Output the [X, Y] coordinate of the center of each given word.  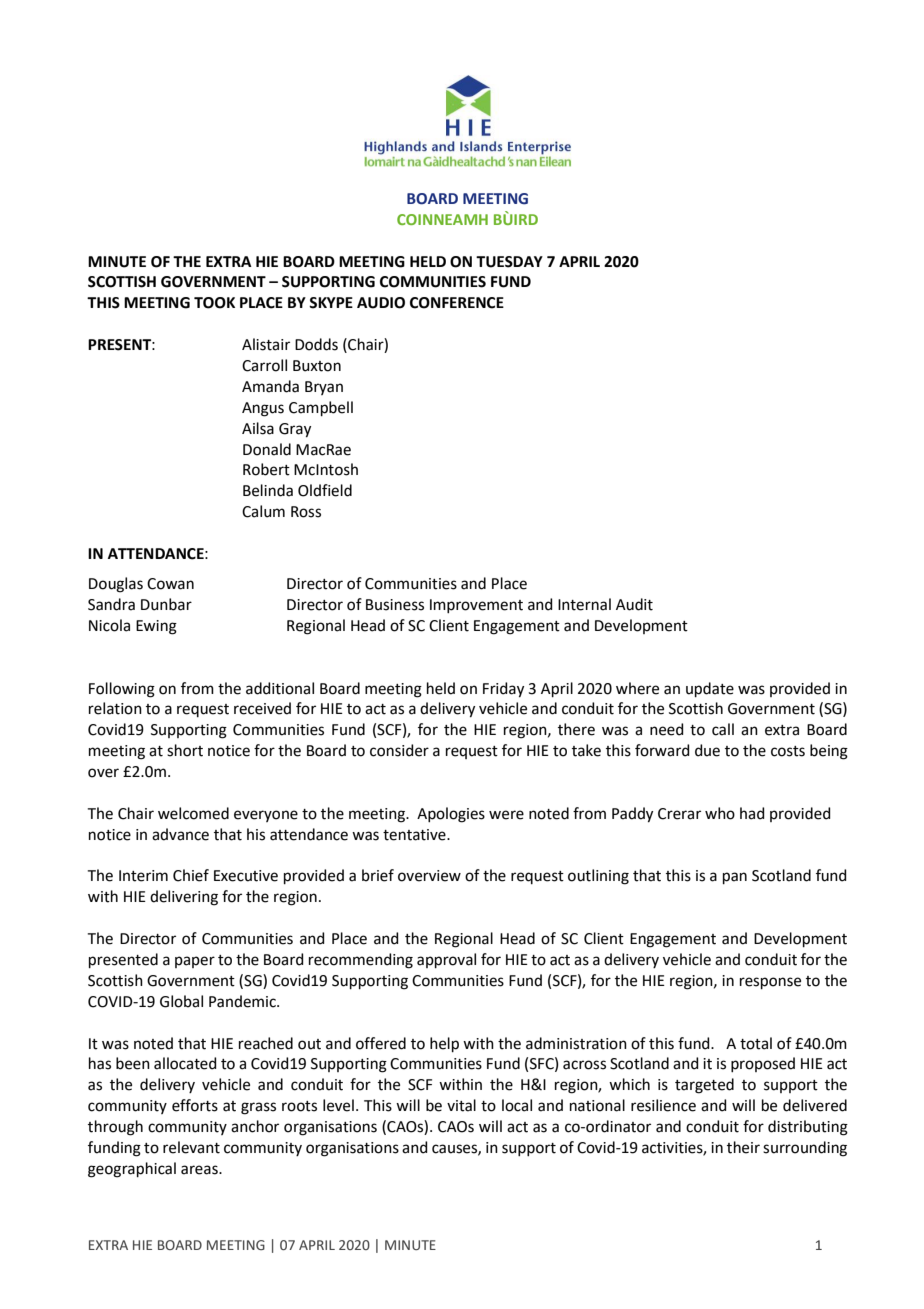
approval [446, 960]
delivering [184, 898]
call [723, 729]
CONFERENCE [457, 303]
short [185, 750]
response [770, 983]
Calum [263, 511]
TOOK [214, 303]
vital [461, 1105]
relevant [191, 1147]
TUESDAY [509, 262]
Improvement [476, 606]
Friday [503, 690]
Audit [634, 604]
